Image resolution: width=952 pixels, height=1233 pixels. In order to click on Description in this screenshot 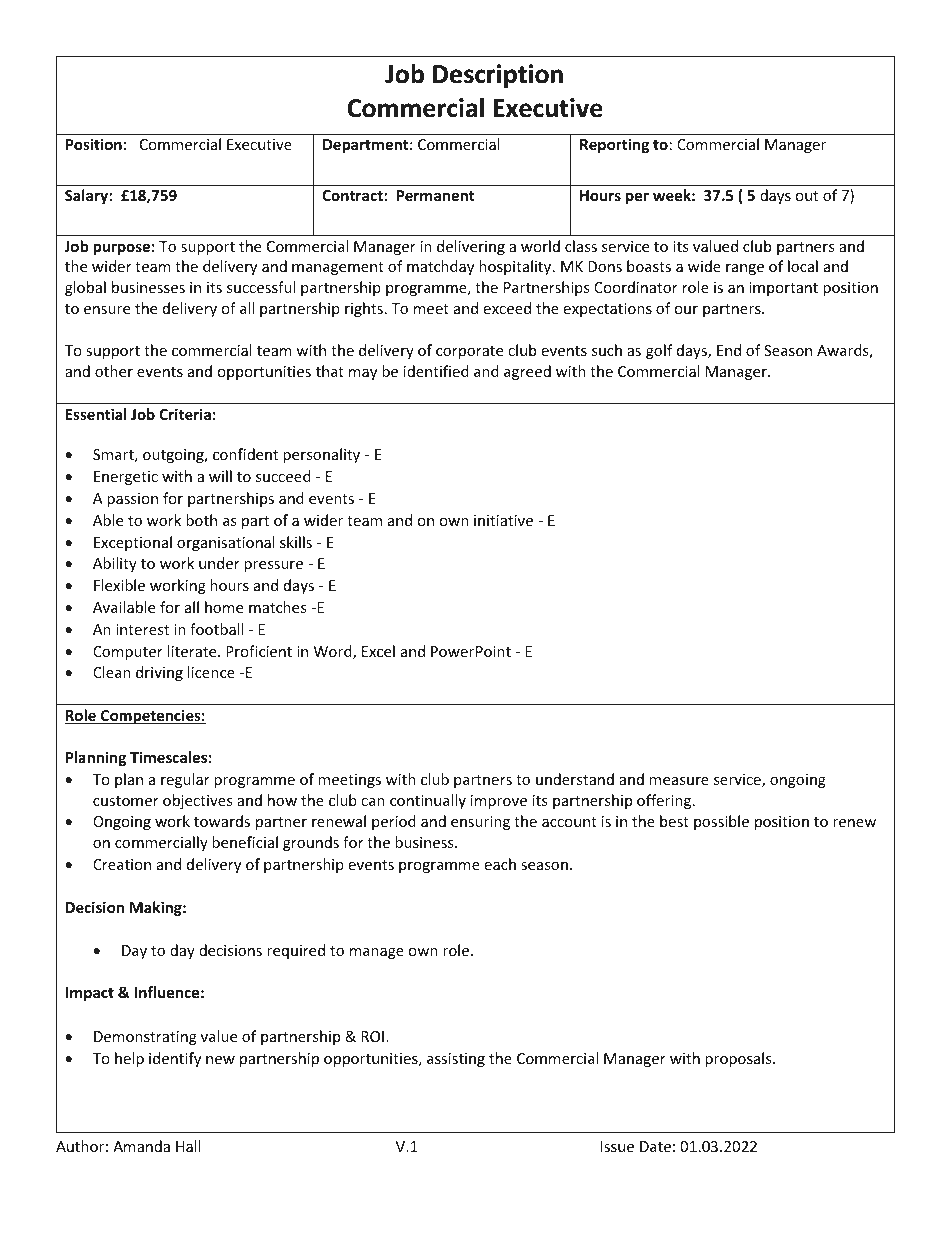, I will do `click(498, 76)`.
